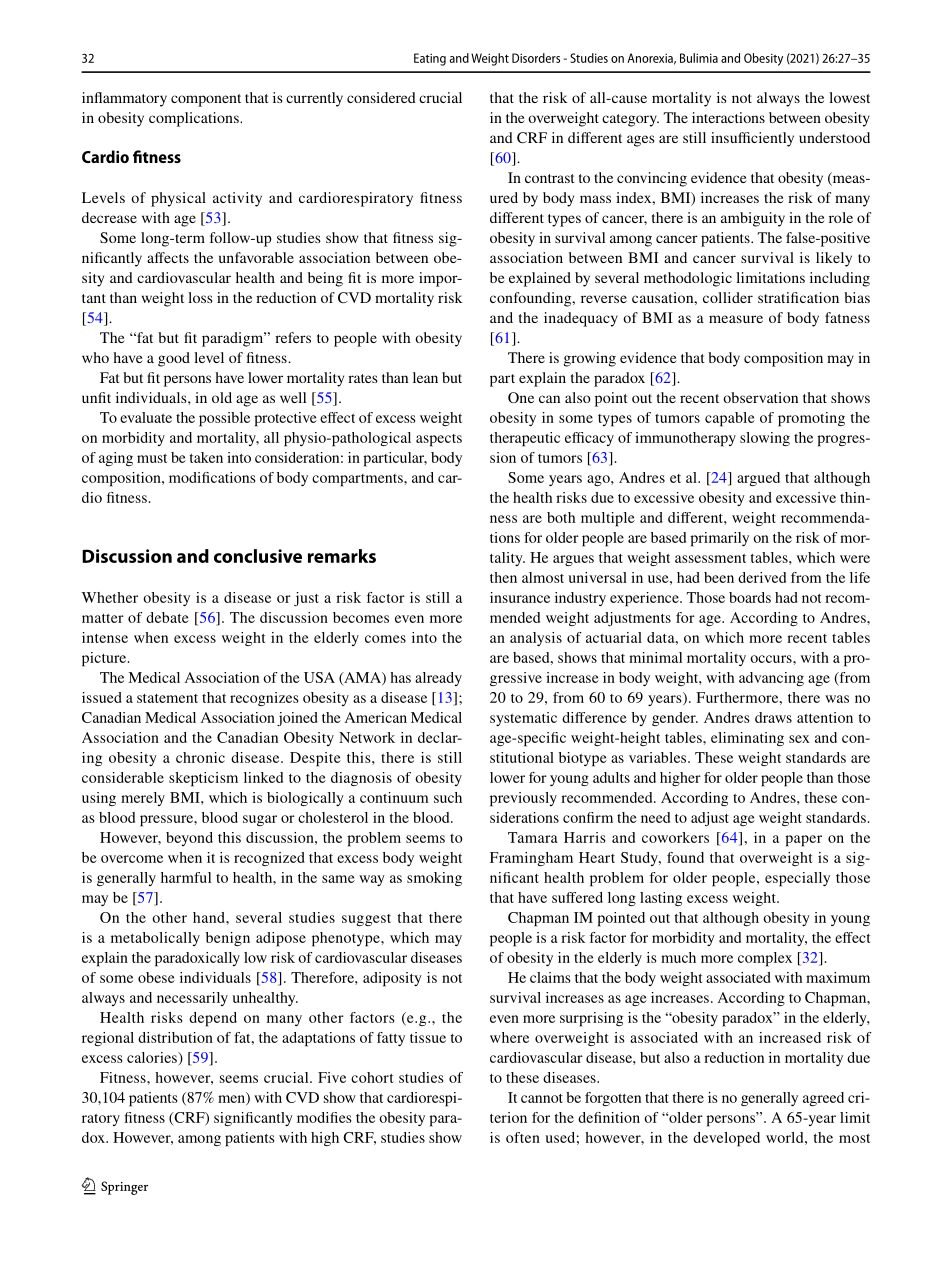 Image resolution: width=952 pixels, height=1265 pixels. What do you see at coordinates (523, 1137) in the screenshot?
I see `often` at bounding box center [523, 1137].
